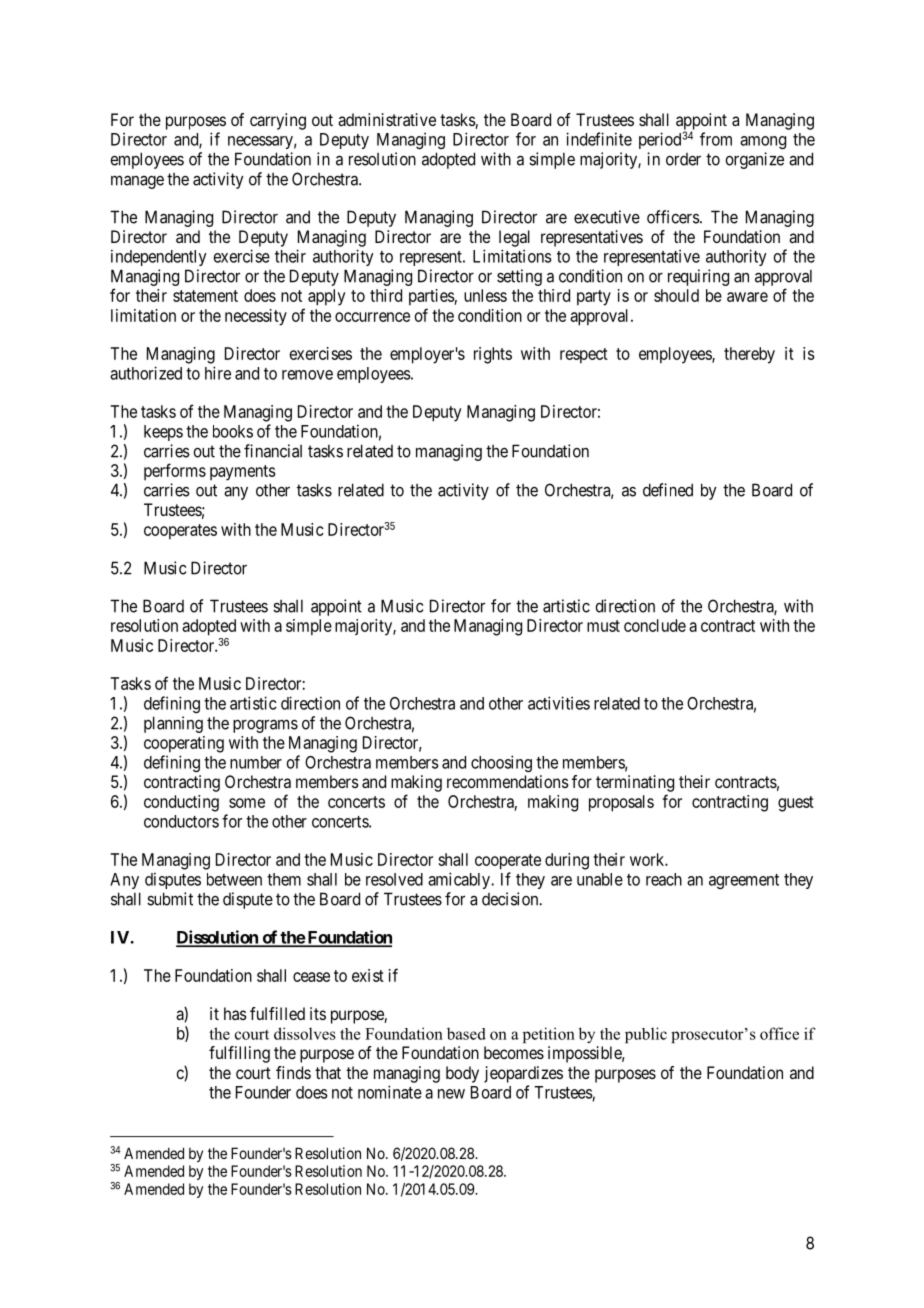 The image size is (924, 1308). What do you see at coordinates (655, 625) in the image?
I see `conclude` at bounding box center [655, 625].
